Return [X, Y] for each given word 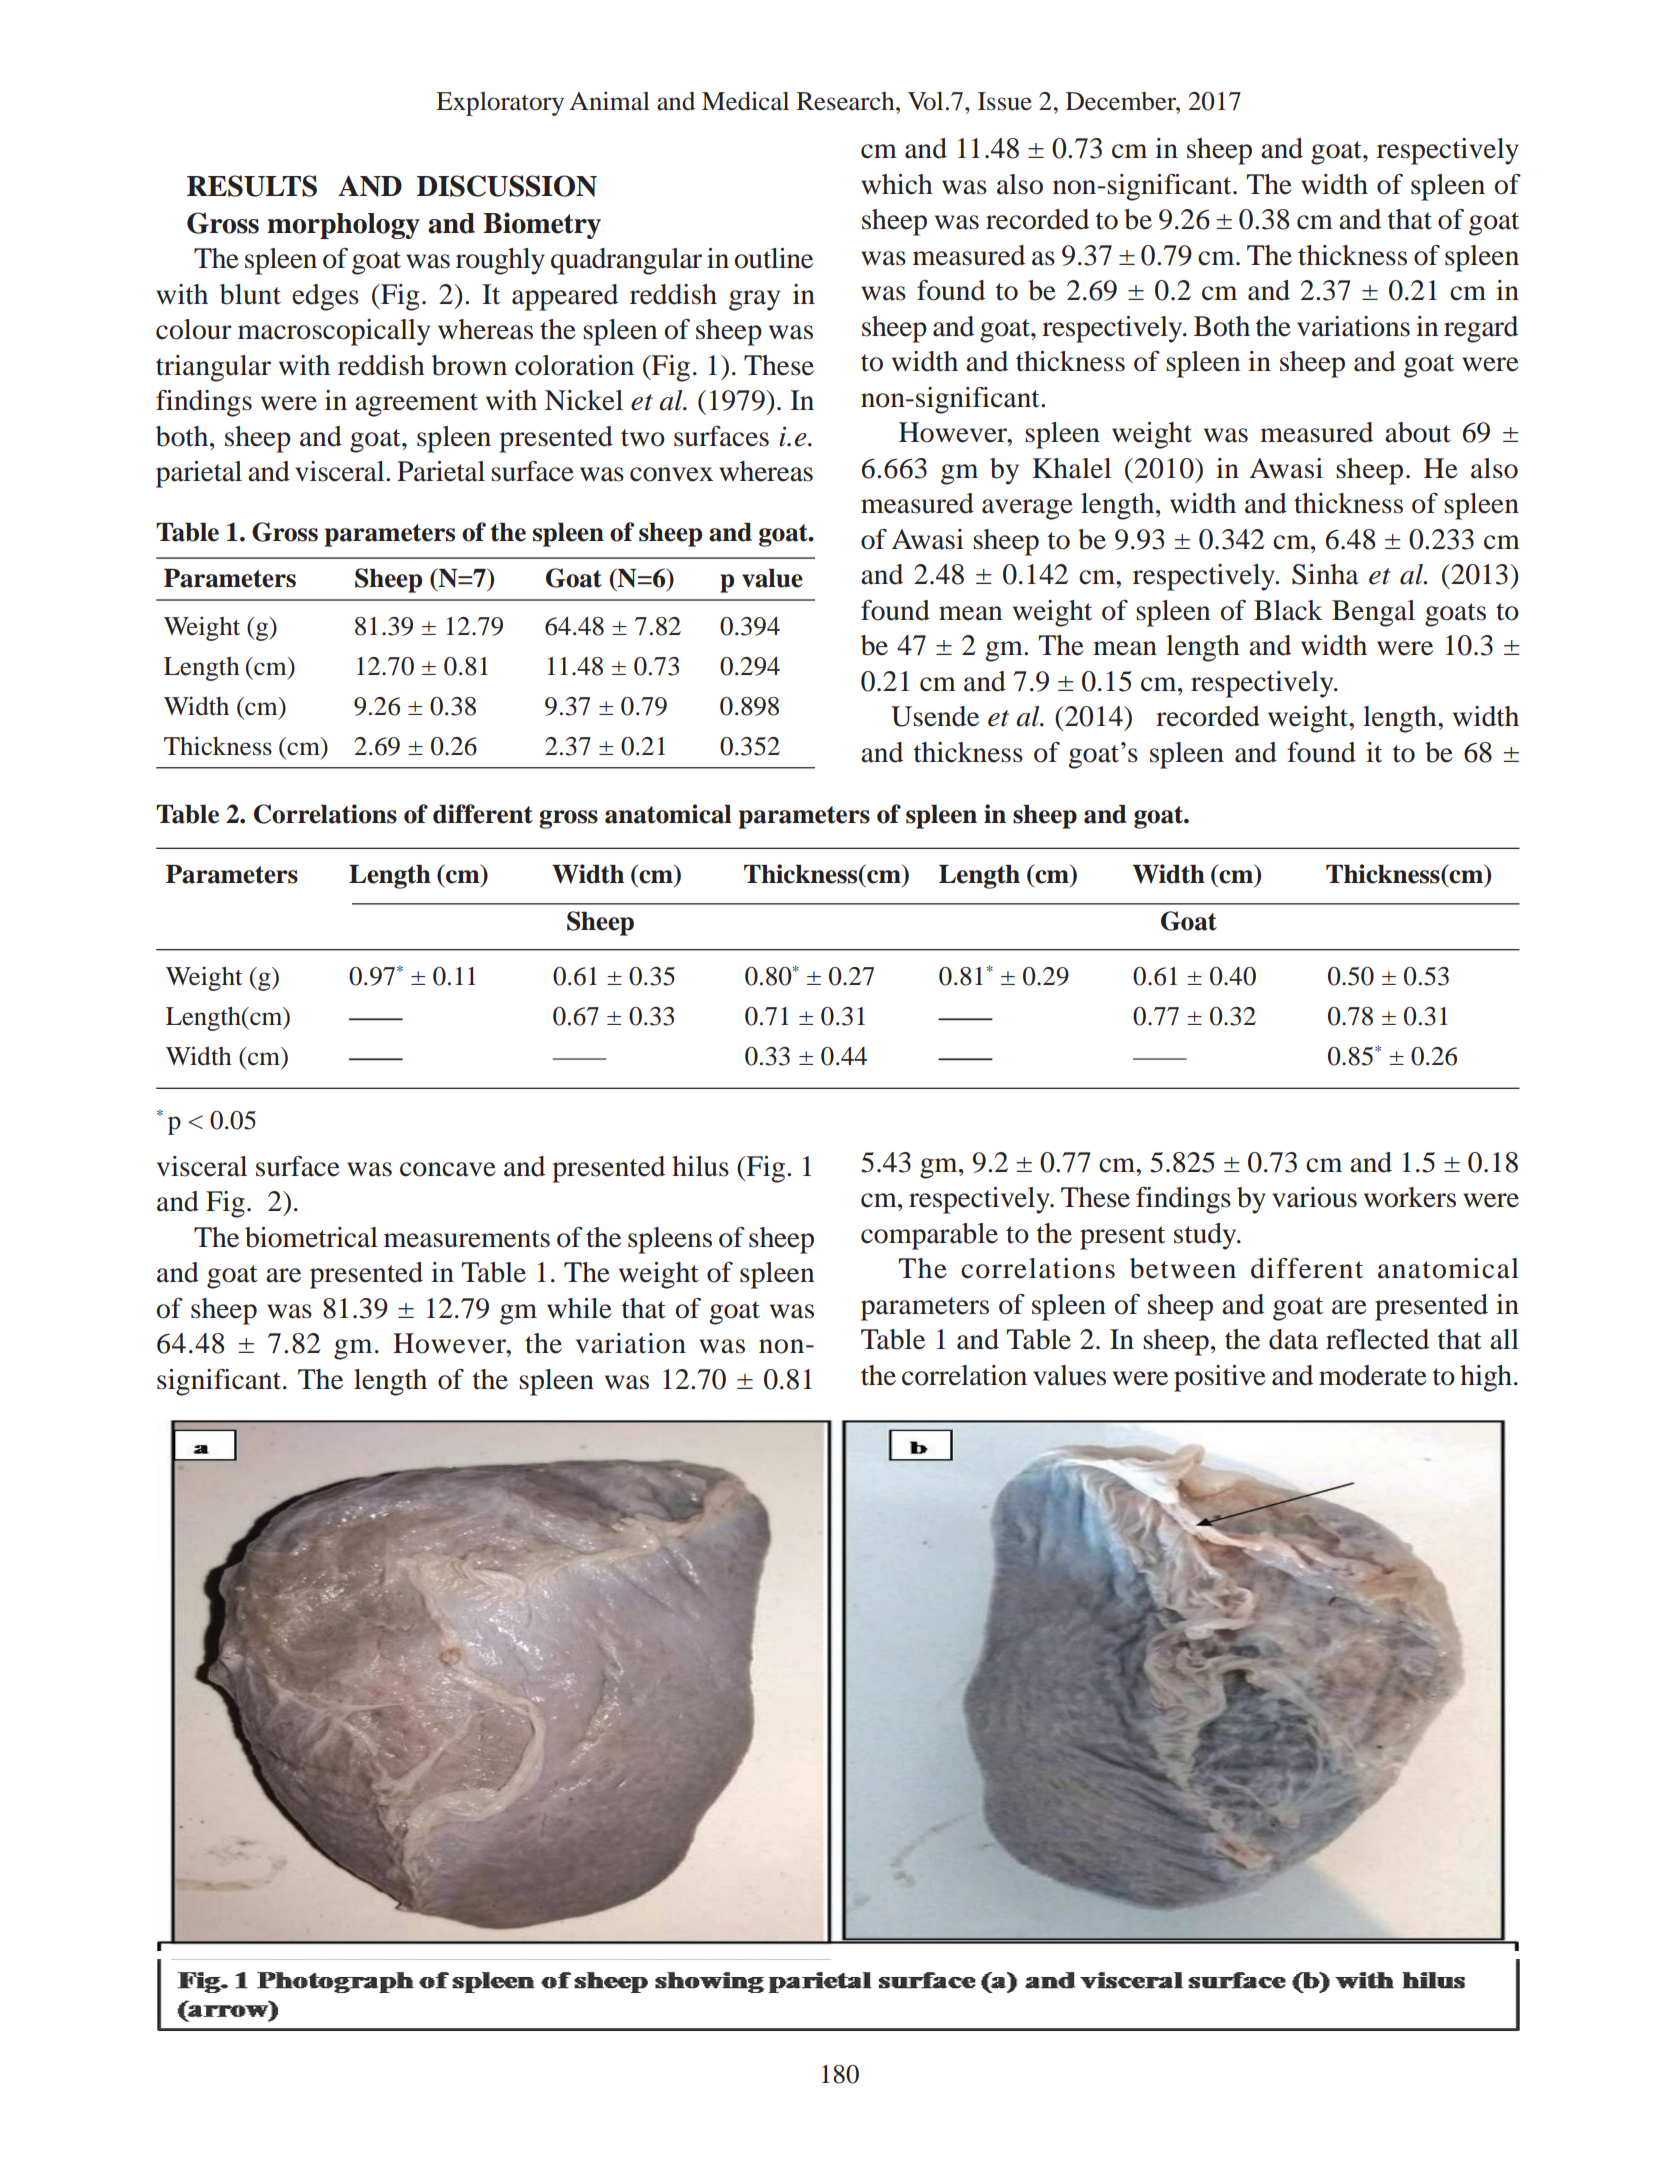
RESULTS [252, 186]
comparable [929, 1236]
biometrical [311, 1237]
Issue [1005, 101]
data [1293, 1339]
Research [847, 101]
